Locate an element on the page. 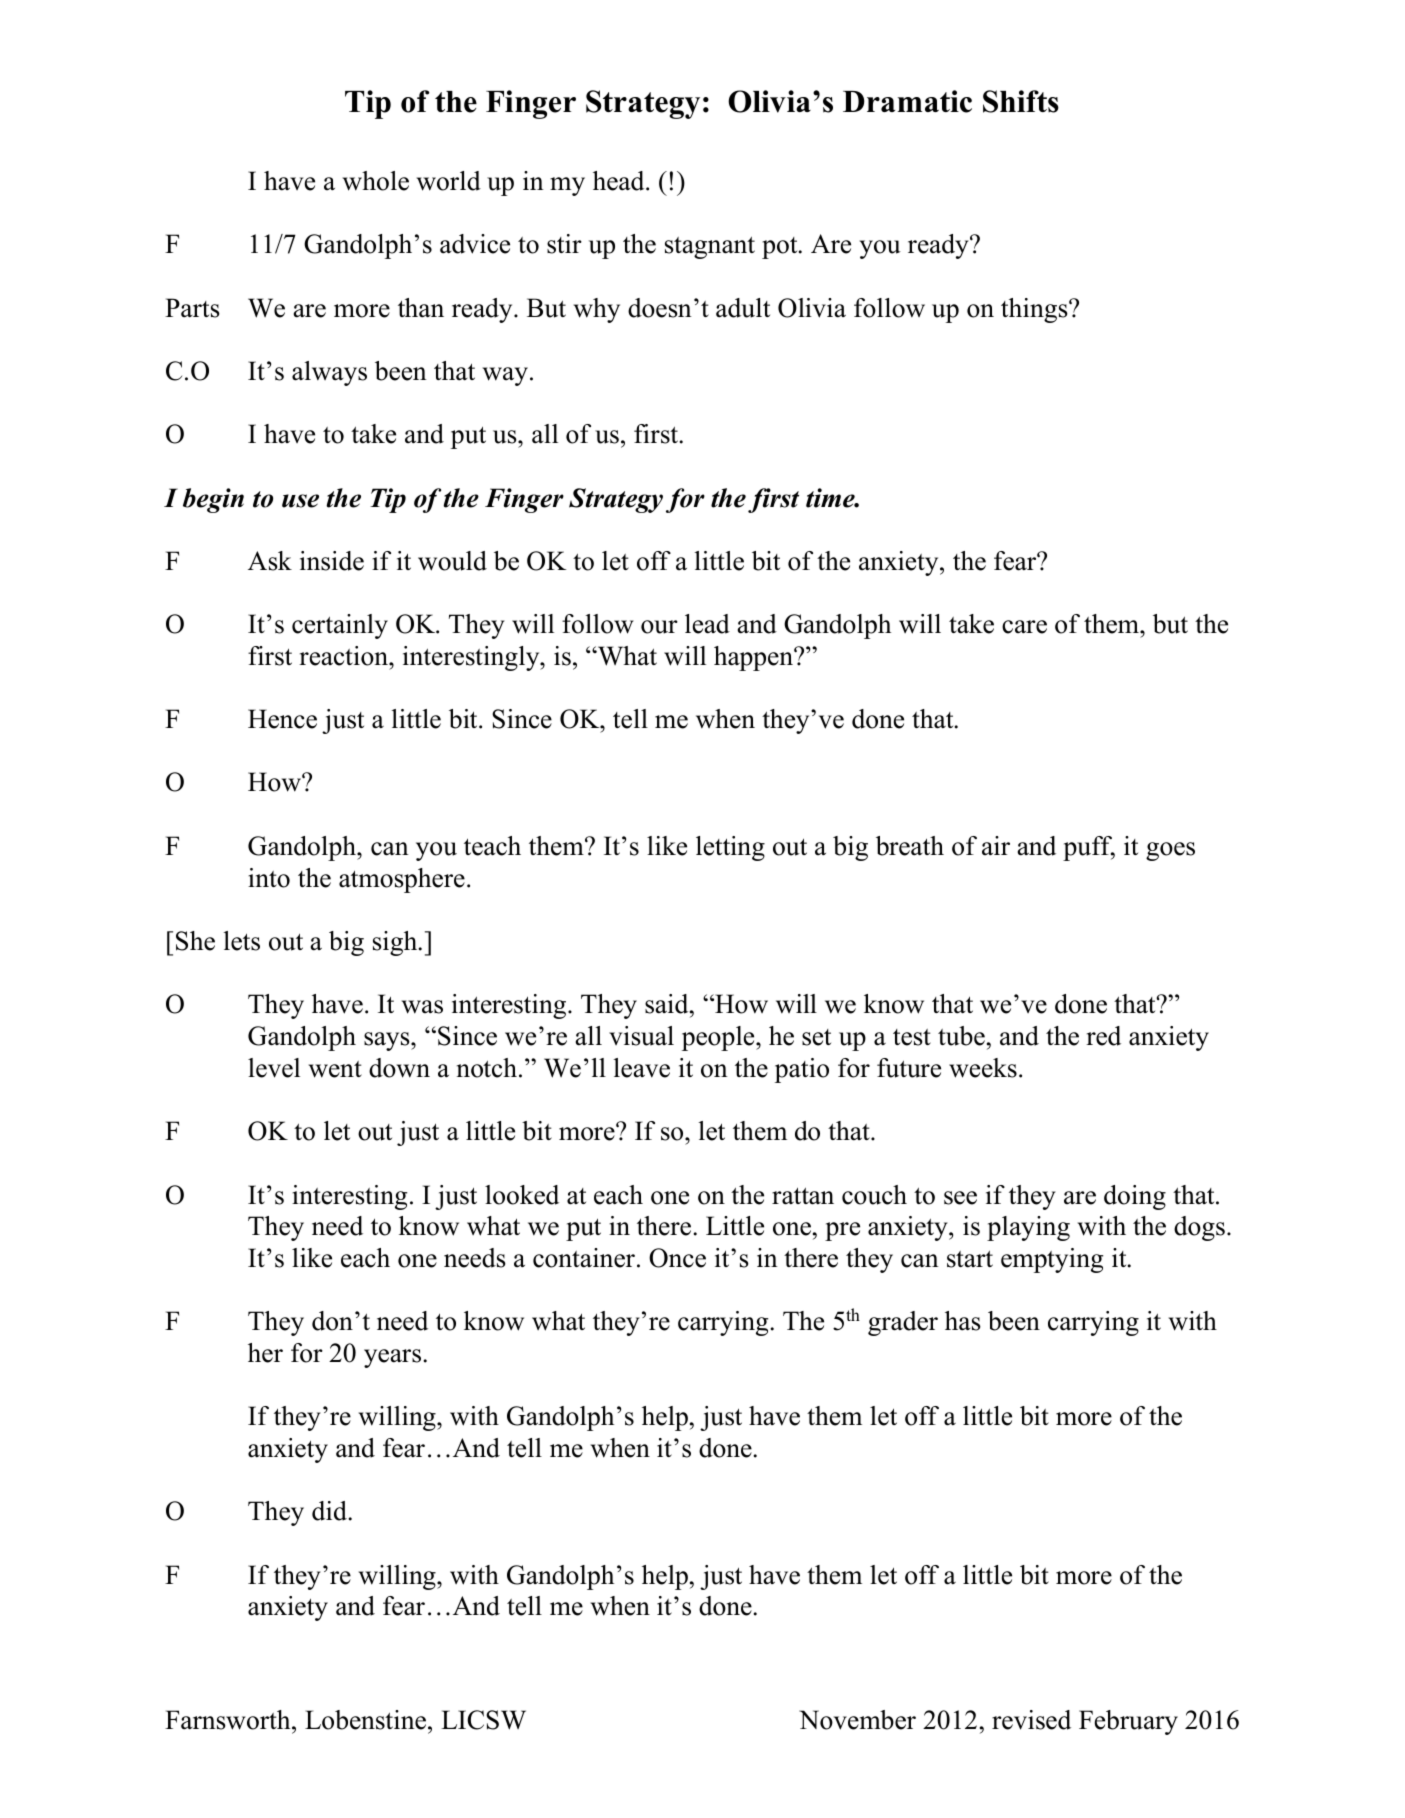 Image resolution: width=1405 pixels, height=1818 pixels. revised is located at coordinates (1031, 1720).
